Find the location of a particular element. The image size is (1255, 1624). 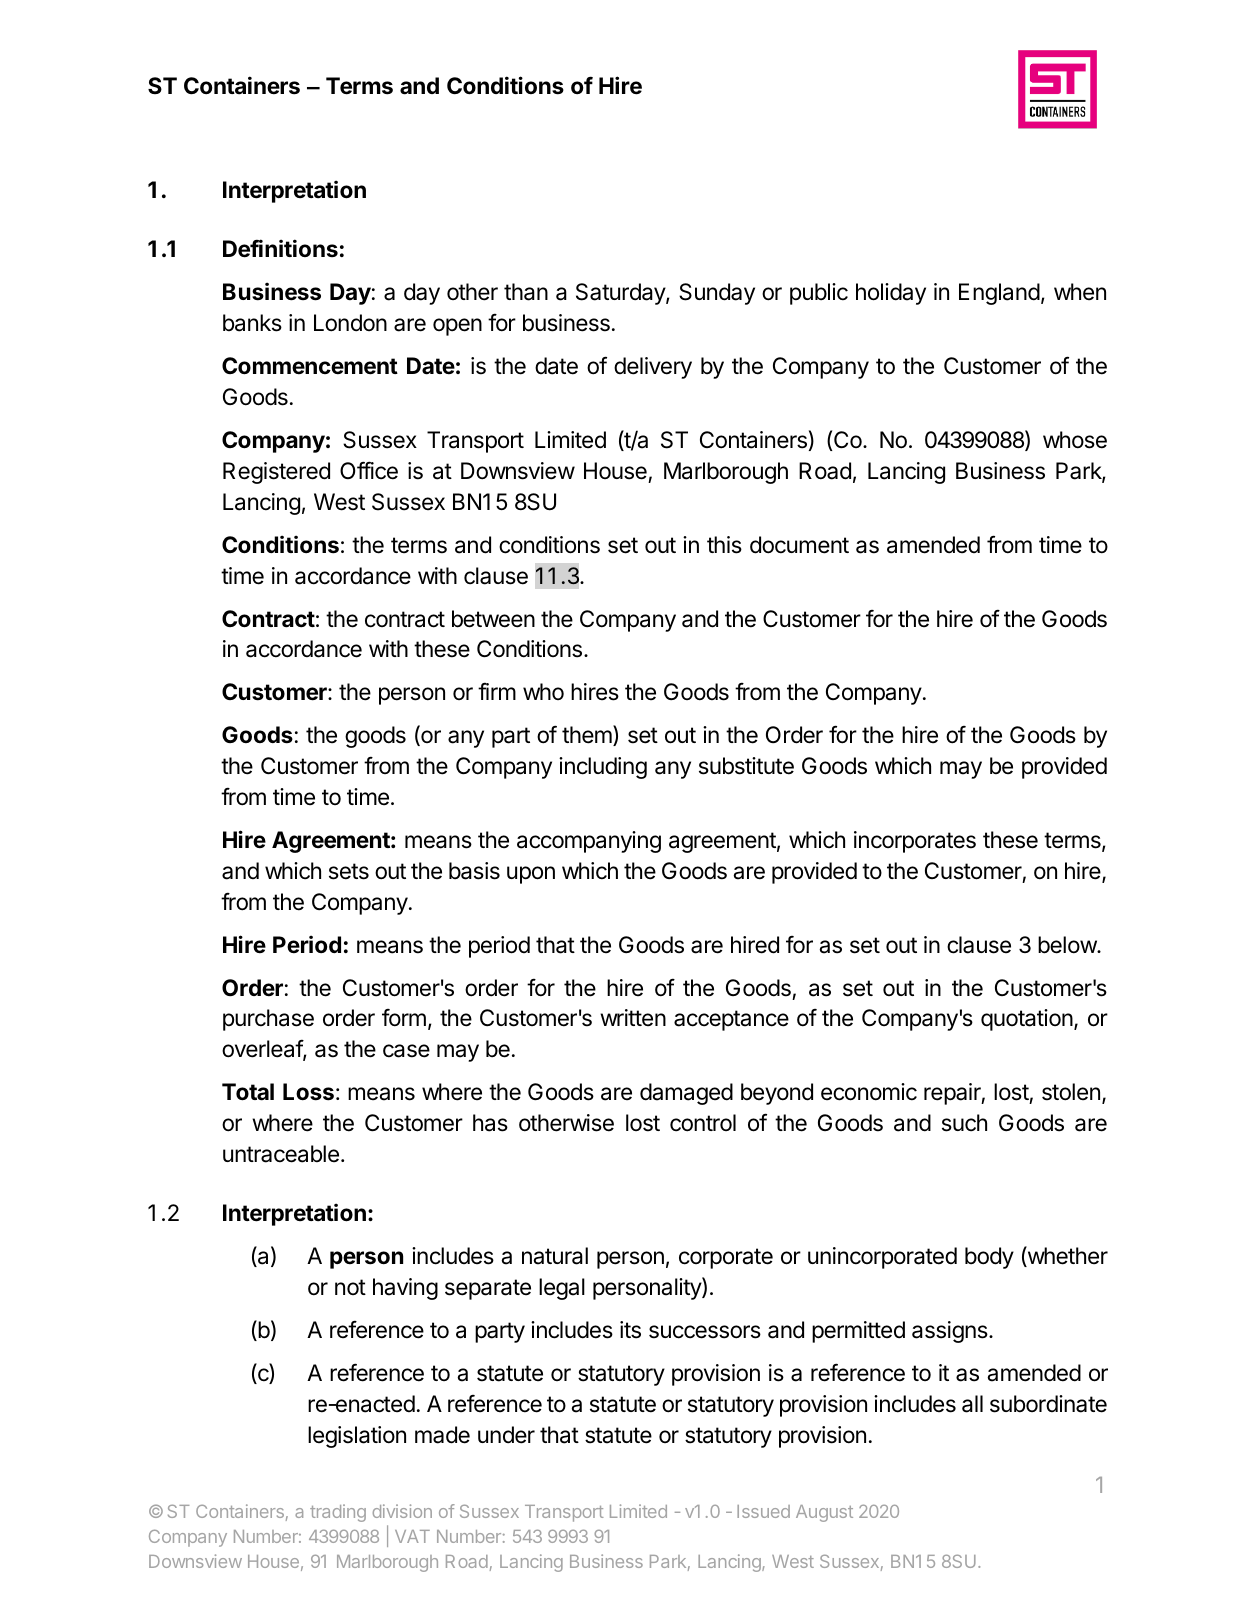

trading is located at coordinates (338, 1513).
